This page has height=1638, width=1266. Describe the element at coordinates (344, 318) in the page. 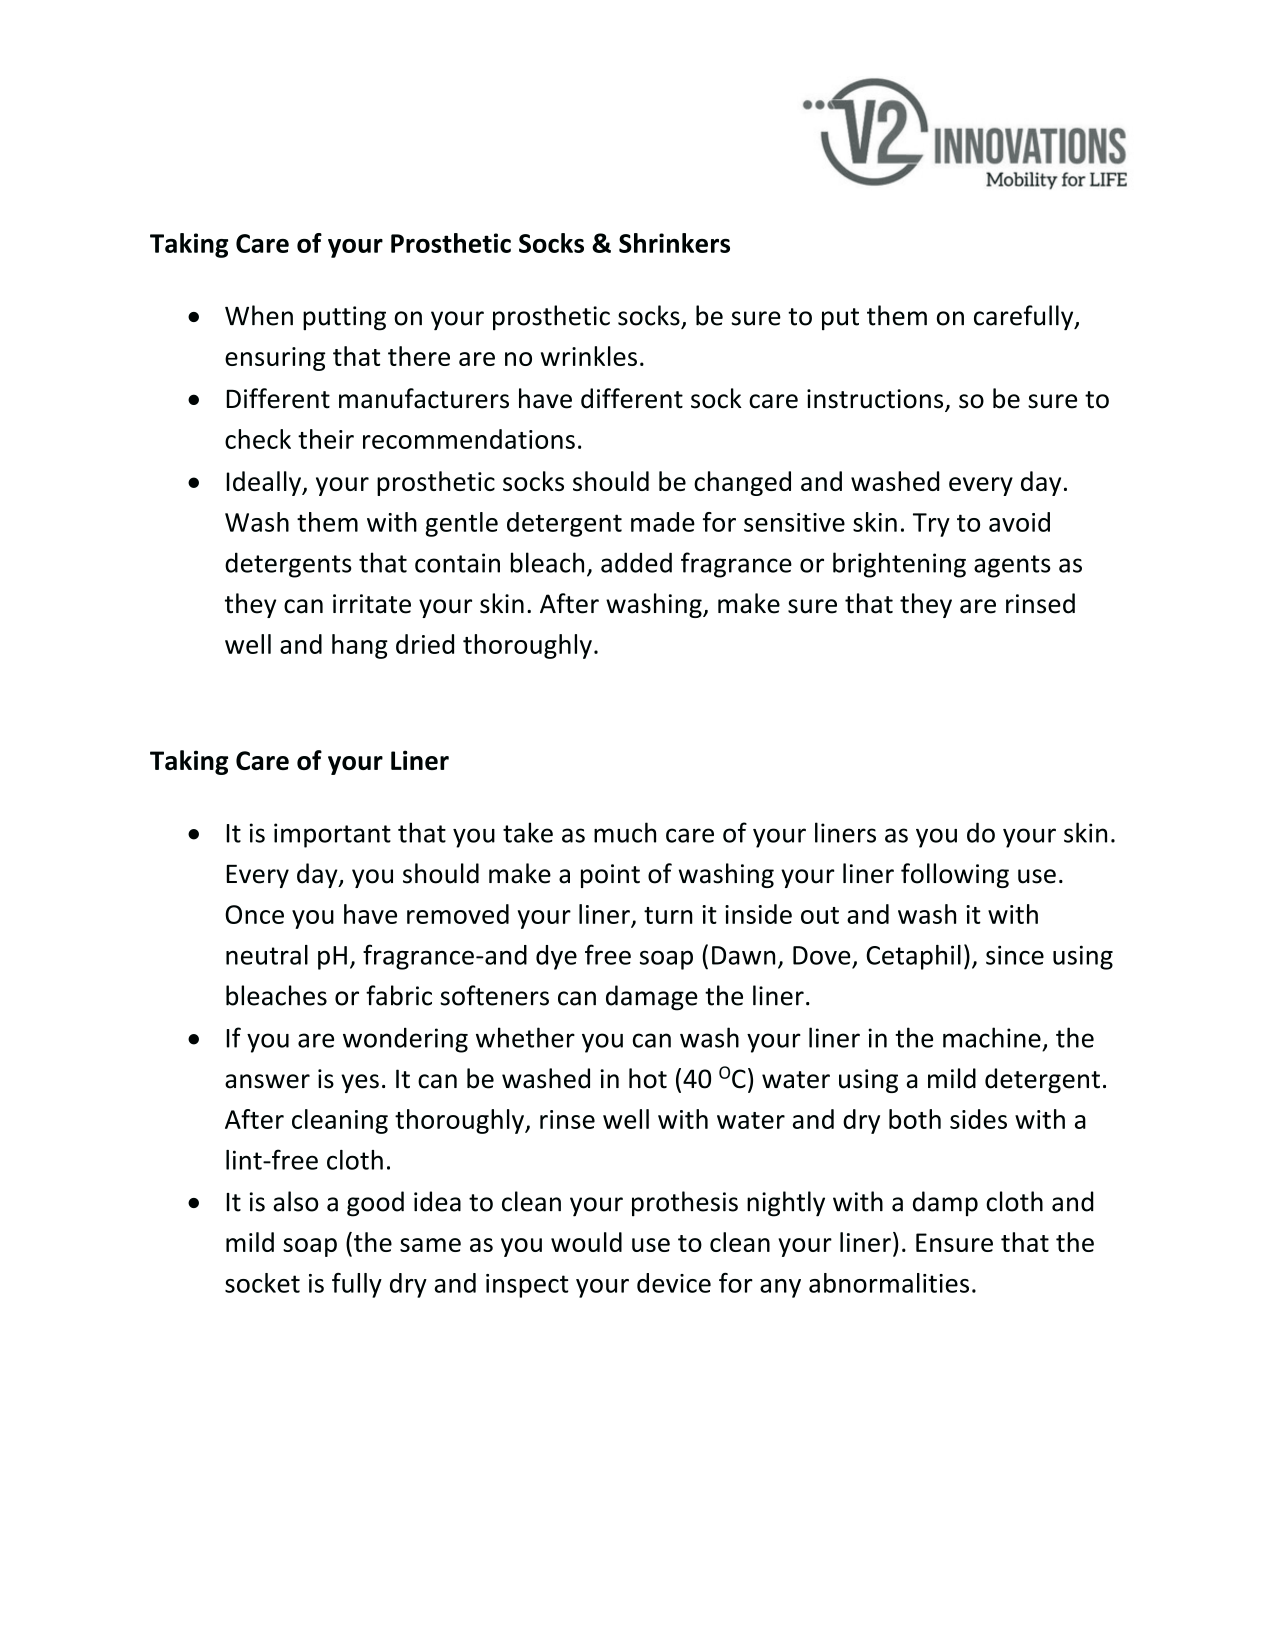

I see `putting` at that location.
